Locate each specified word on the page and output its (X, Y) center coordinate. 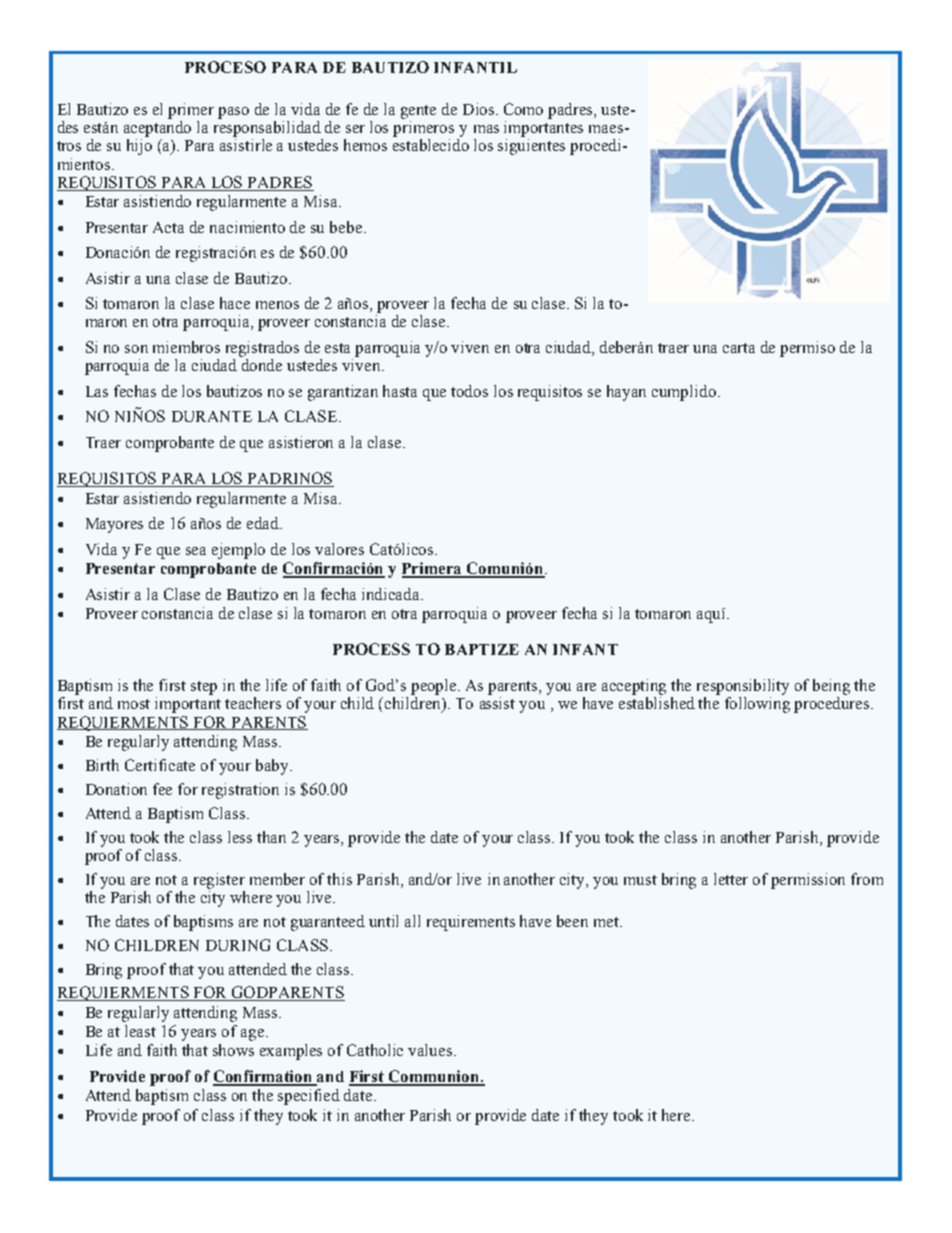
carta (739, 348)
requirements (471, 923)
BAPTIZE (482, 649)
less (240, 837)
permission (808, 881)
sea (196, 551)
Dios (478, 109)
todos (469, 391)
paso (233, 113)
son (136, 349)
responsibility (743, 687)
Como (523, 109)
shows (233, 1050)
